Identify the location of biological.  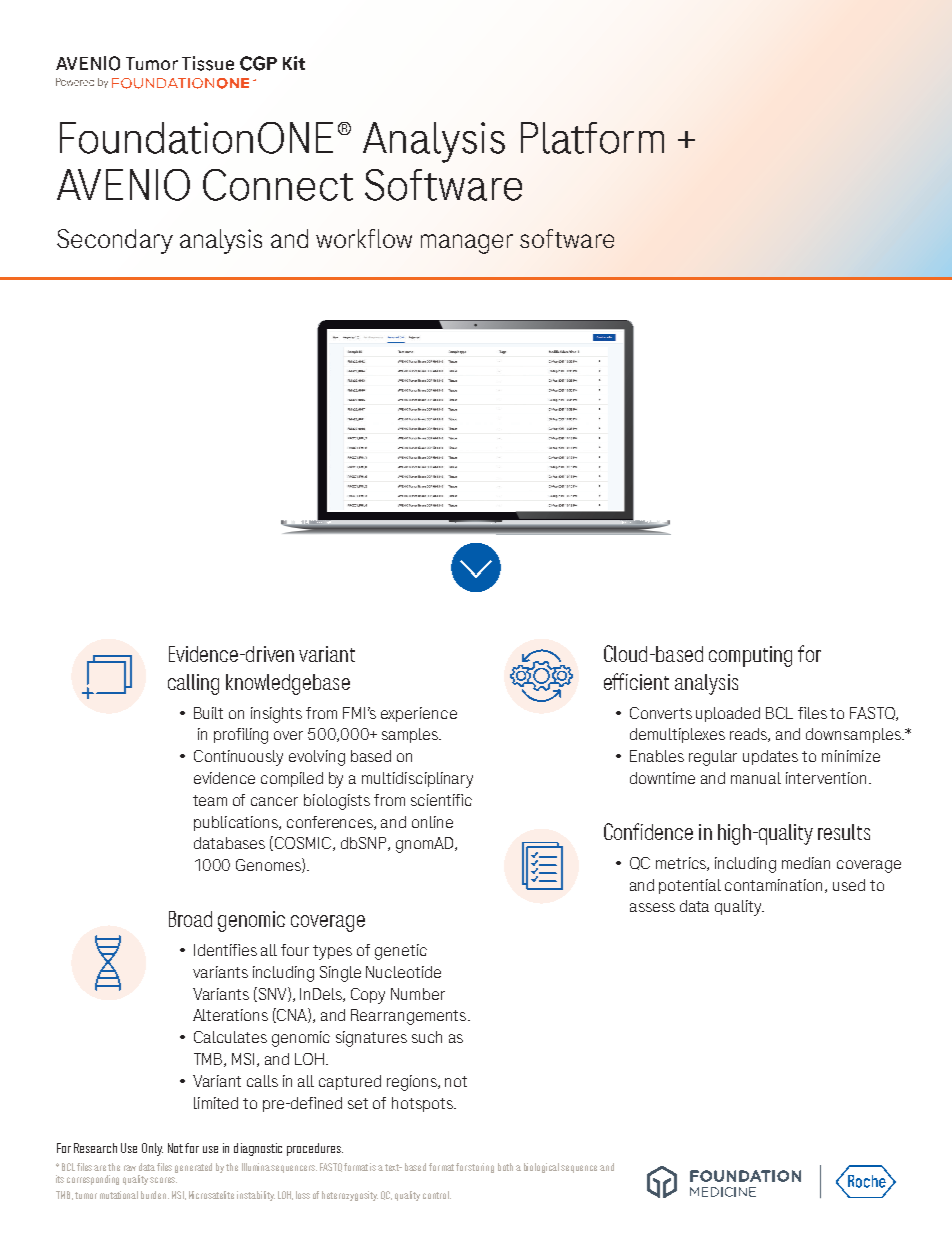
(543, 1168).
